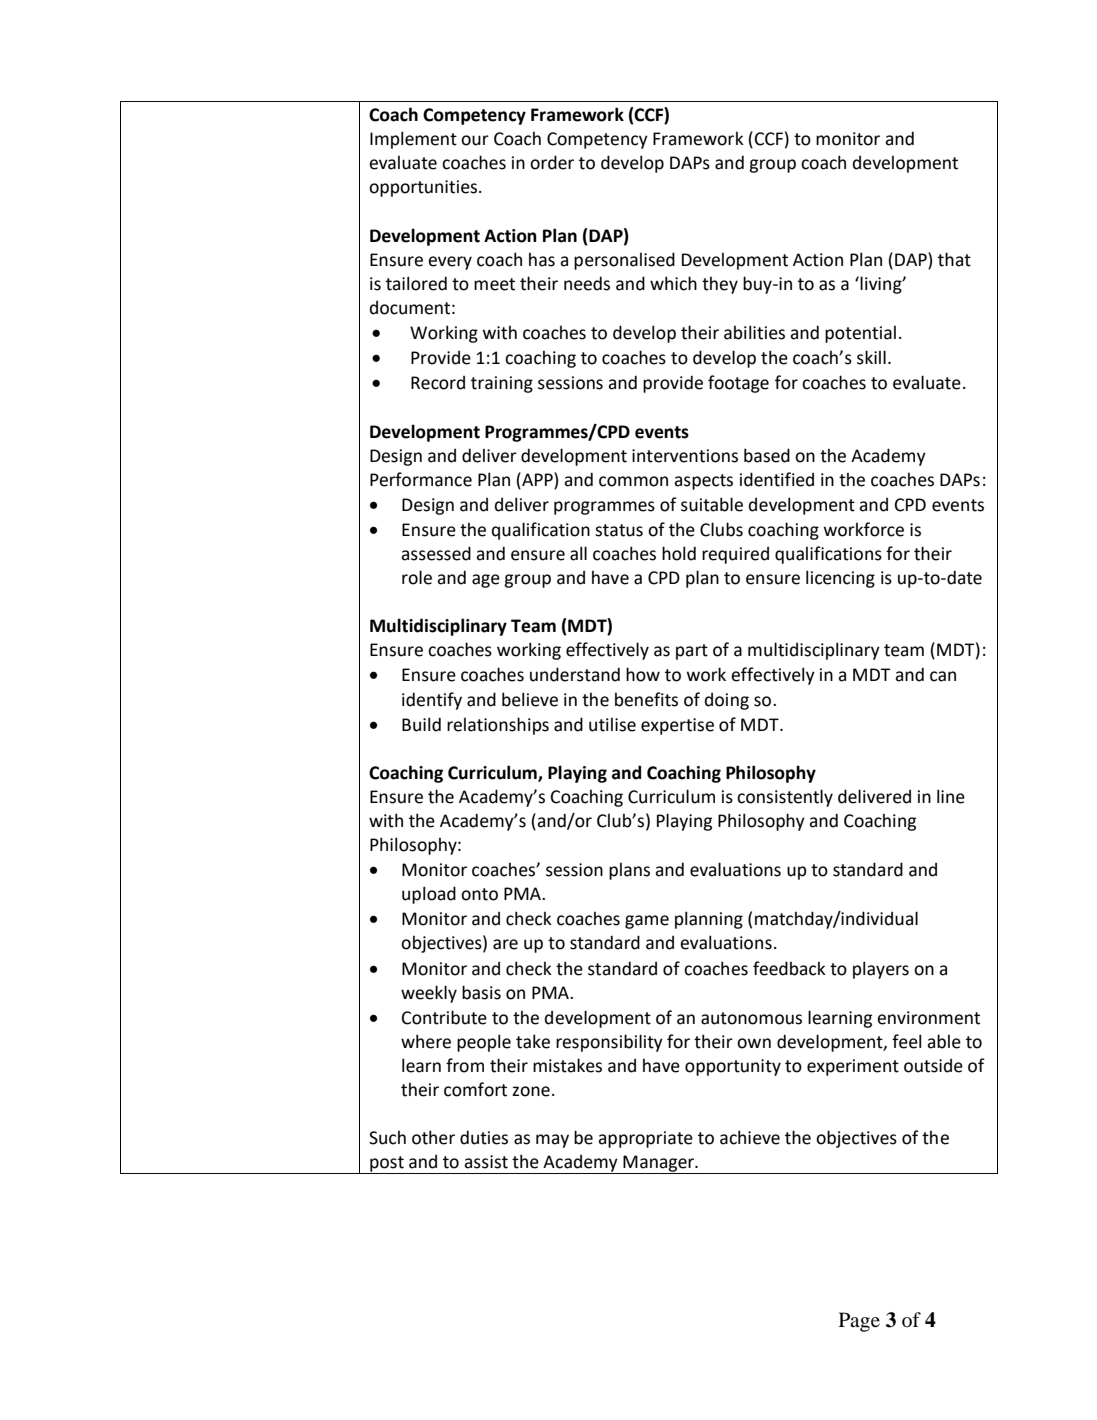 This page has height=1420, width=1097. Describe the element at coordinates (658, 1164) in the page. I see `Manager` at that location.
